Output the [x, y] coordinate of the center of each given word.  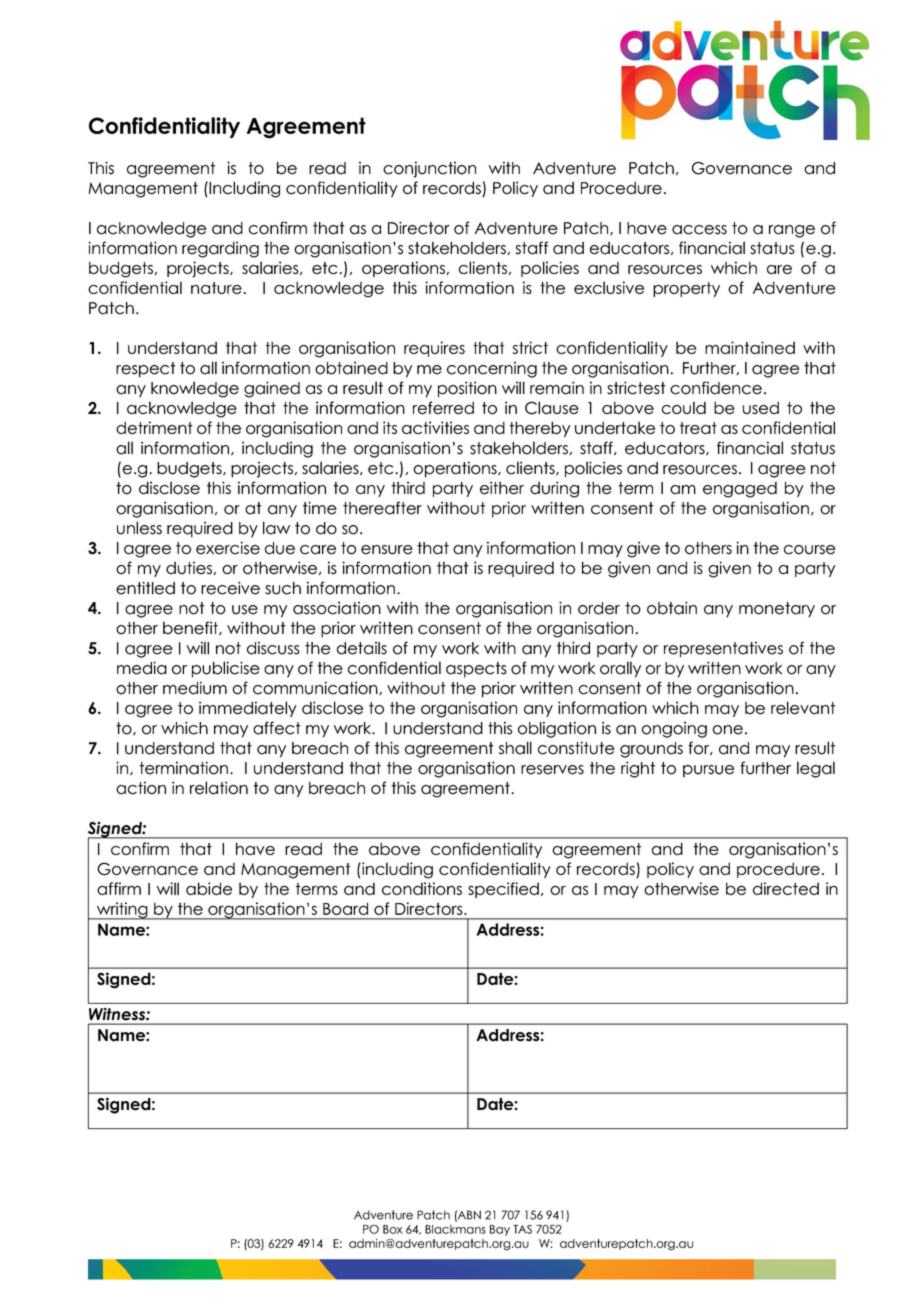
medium [195, 688]
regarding [220, 249]
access [699, 230]
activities [435, 427]
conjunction [429, 169]
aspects [476, 670]
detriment [154, 427]
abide [209, 888]
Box [392, 1229]
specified [503, 890]
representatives [723, 650]
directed [786, 888]
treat [698, 428]
